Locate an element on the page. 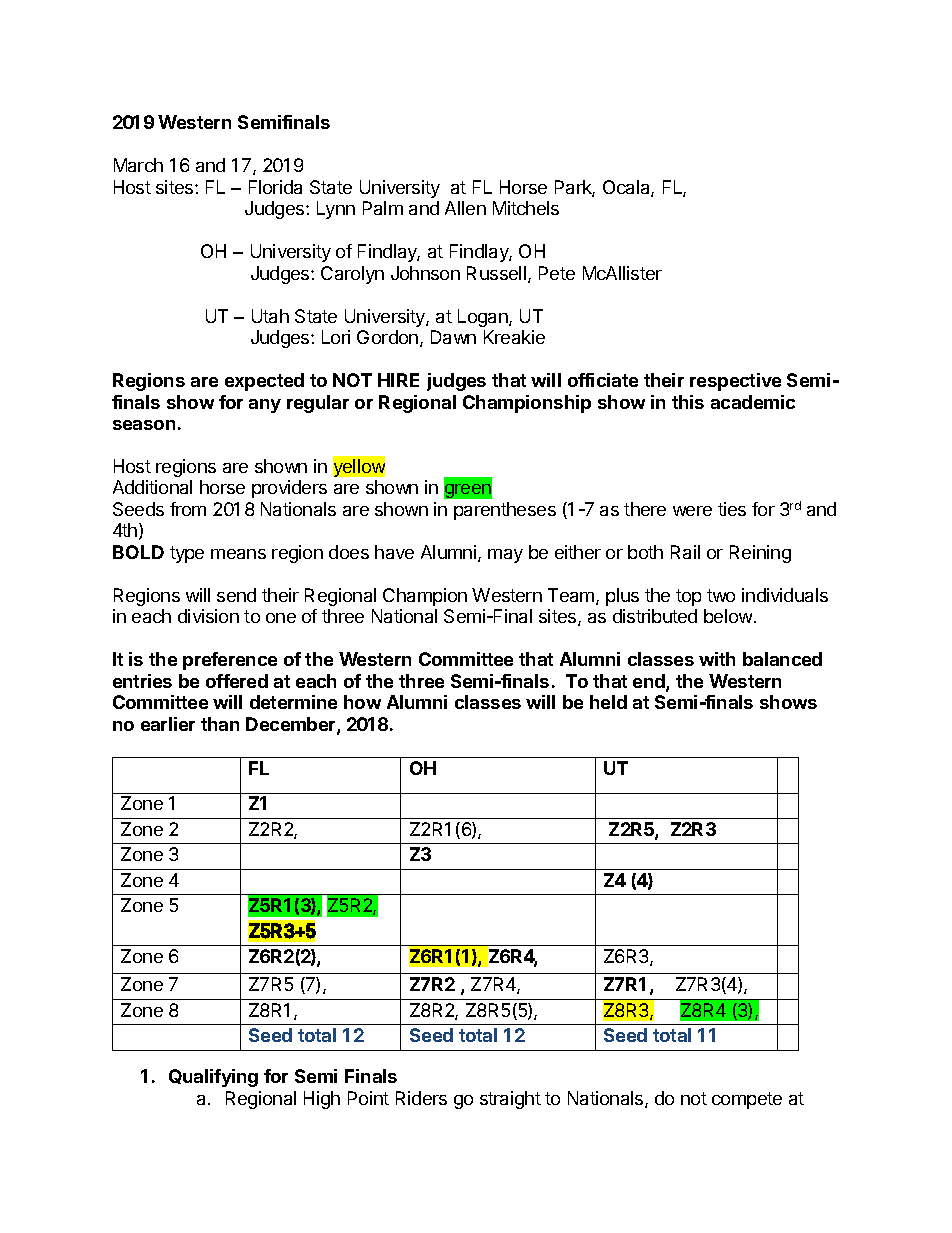 This image has height=1233, width=952. held is located at coordinates (608, 702).
